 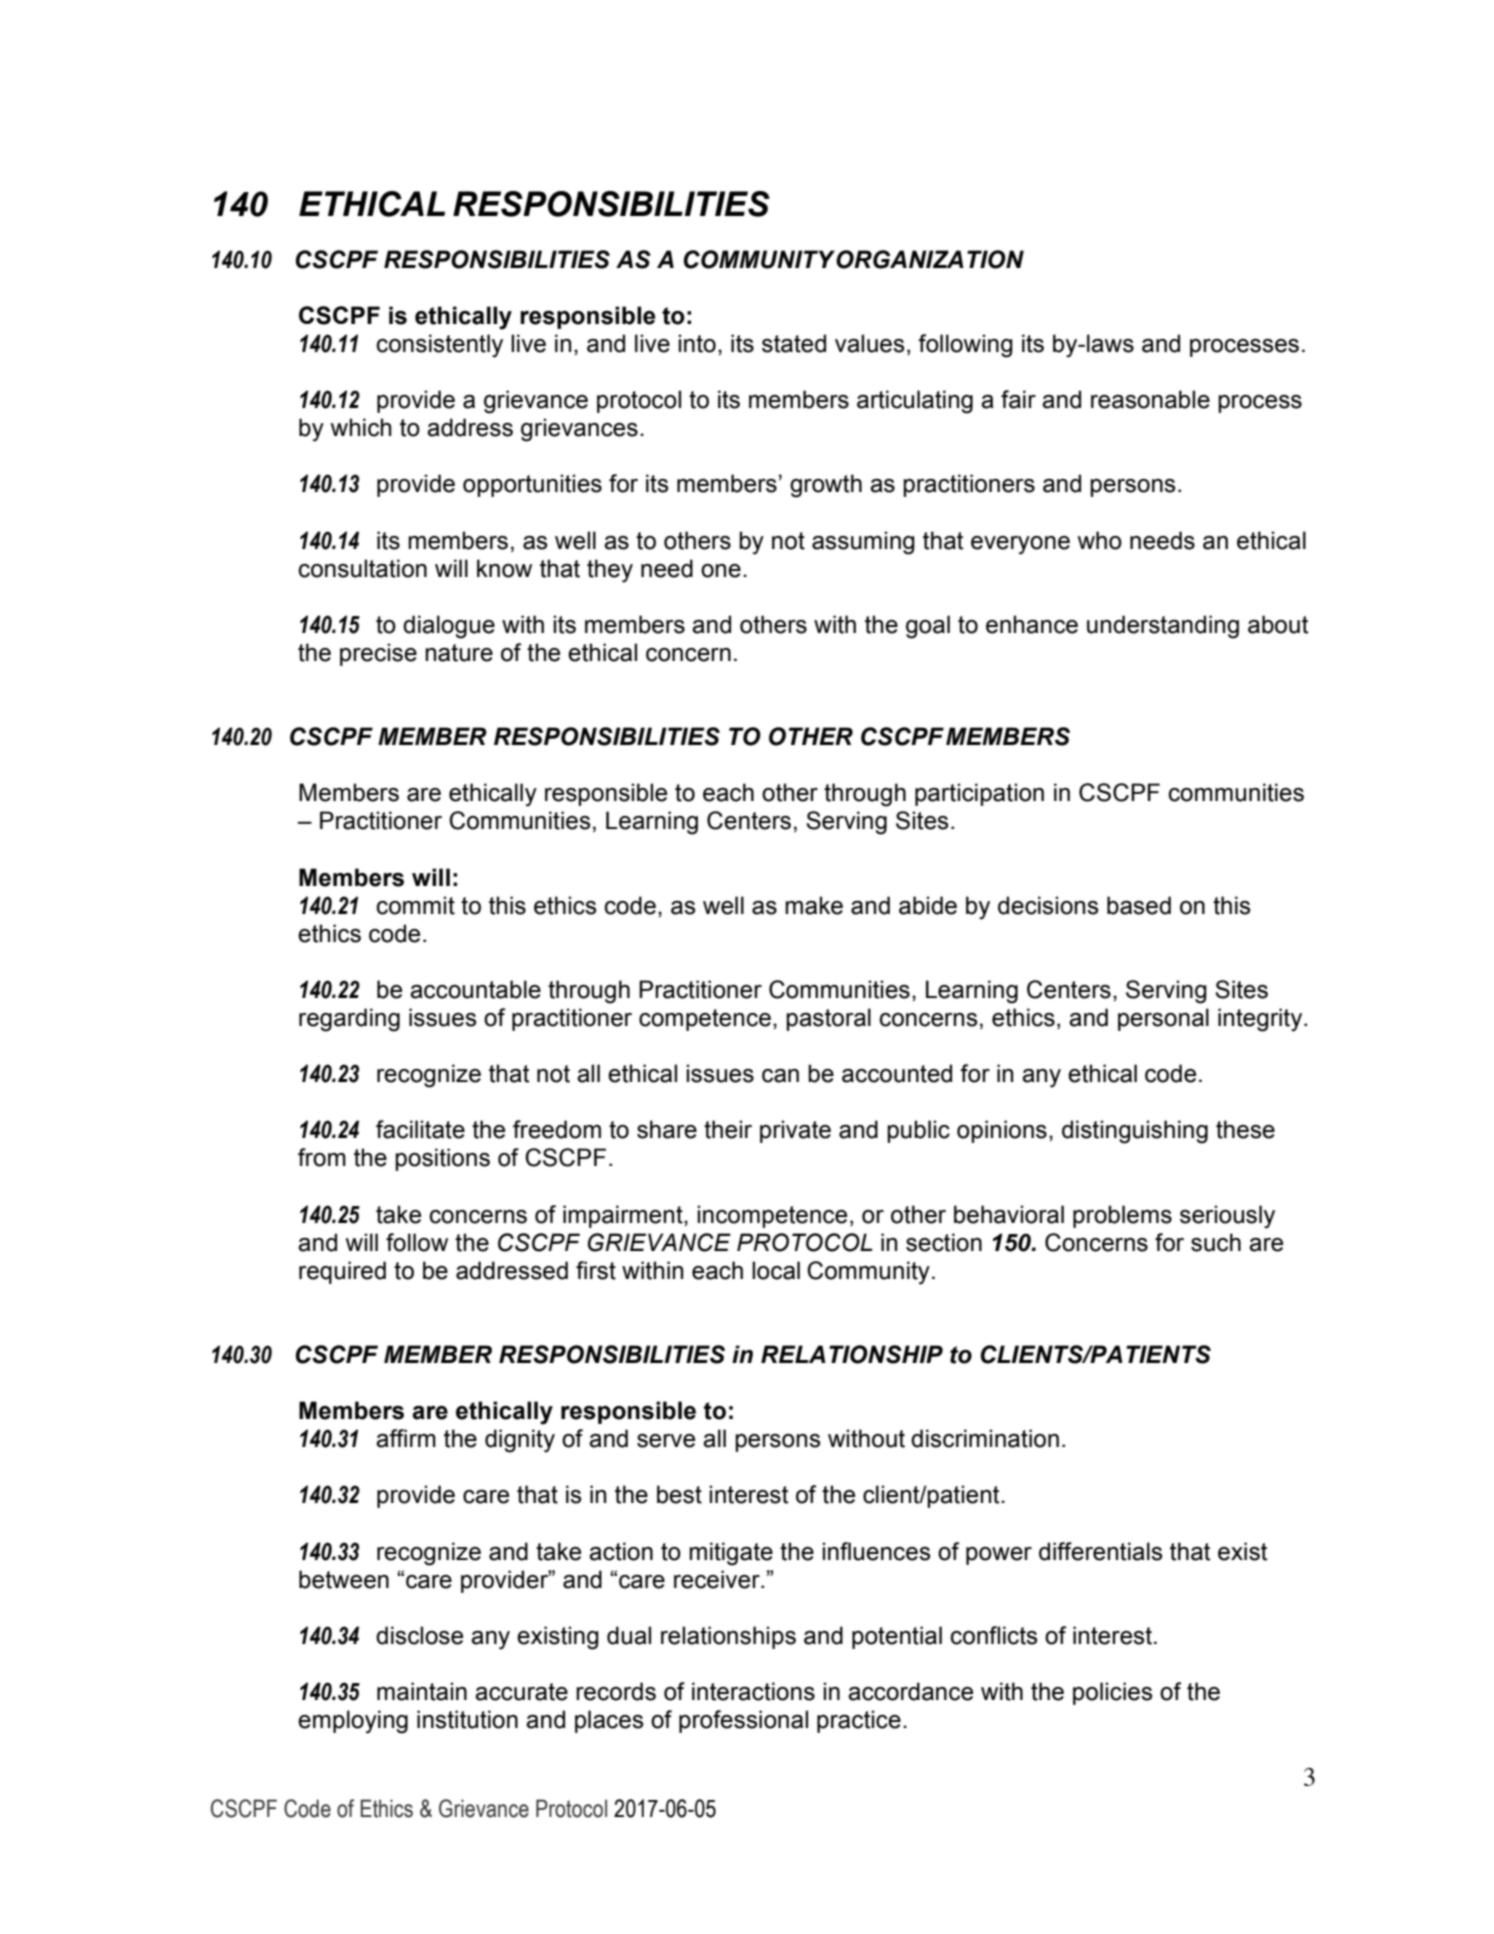 What do you see at coordinates (475, 989) in the document?
I see `accountable` at bounding box center [475, 989].
